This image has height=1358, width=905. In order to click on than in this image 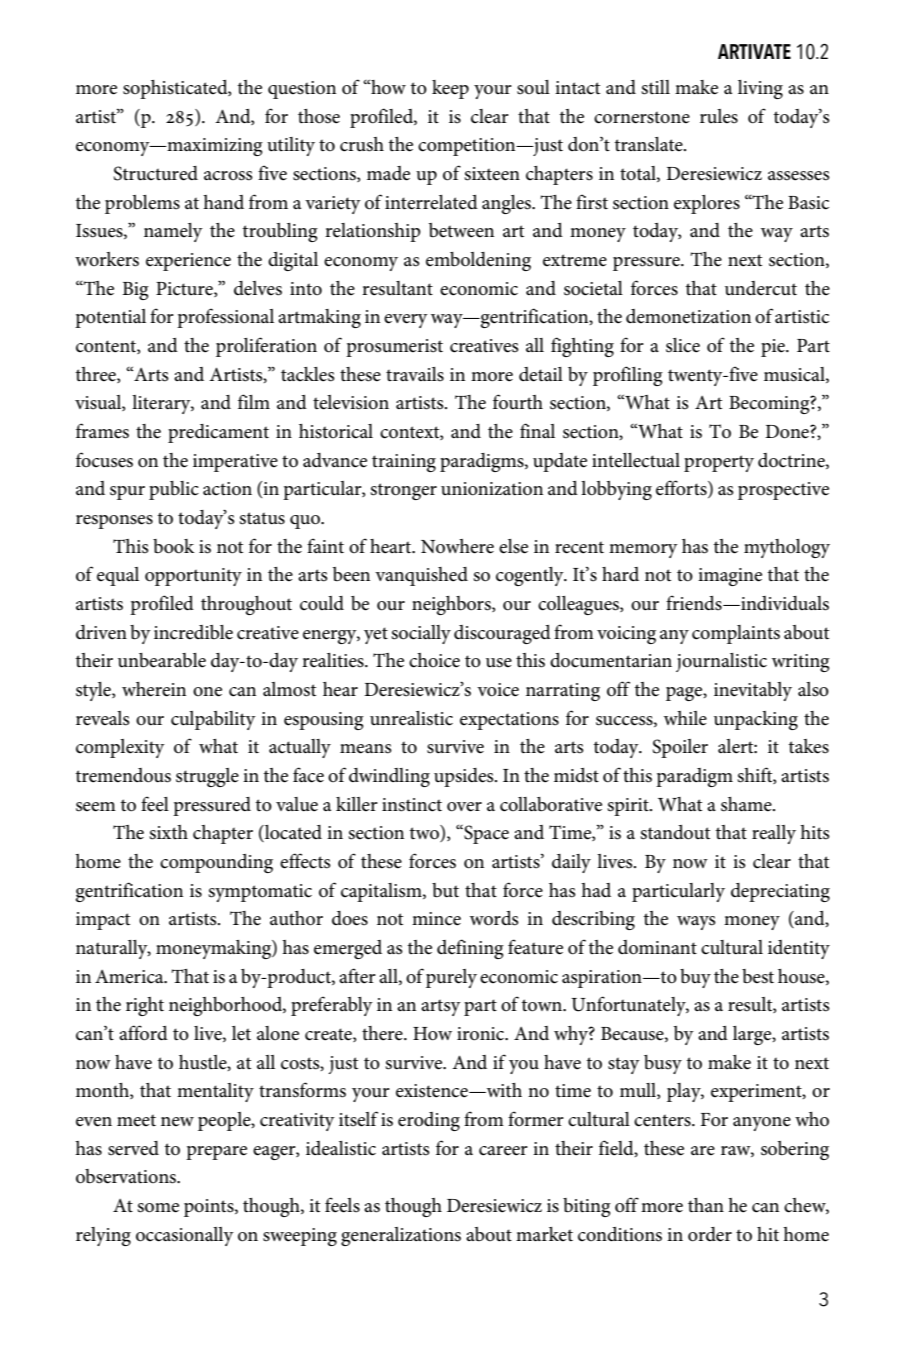, I will do `click(706, 1205)`.
